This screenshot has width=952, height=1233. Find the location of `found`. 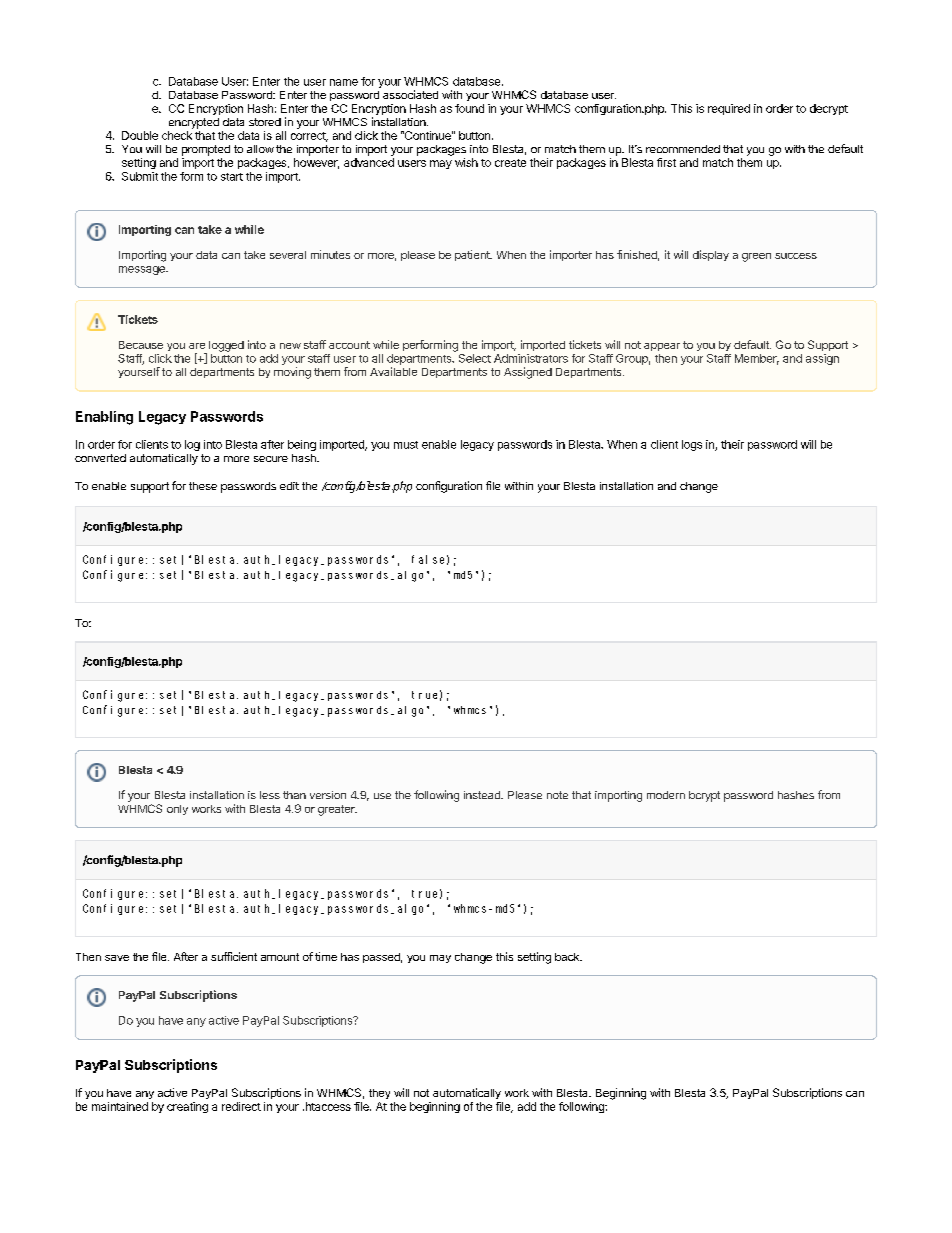

found is located at coordinates (469, 108).
